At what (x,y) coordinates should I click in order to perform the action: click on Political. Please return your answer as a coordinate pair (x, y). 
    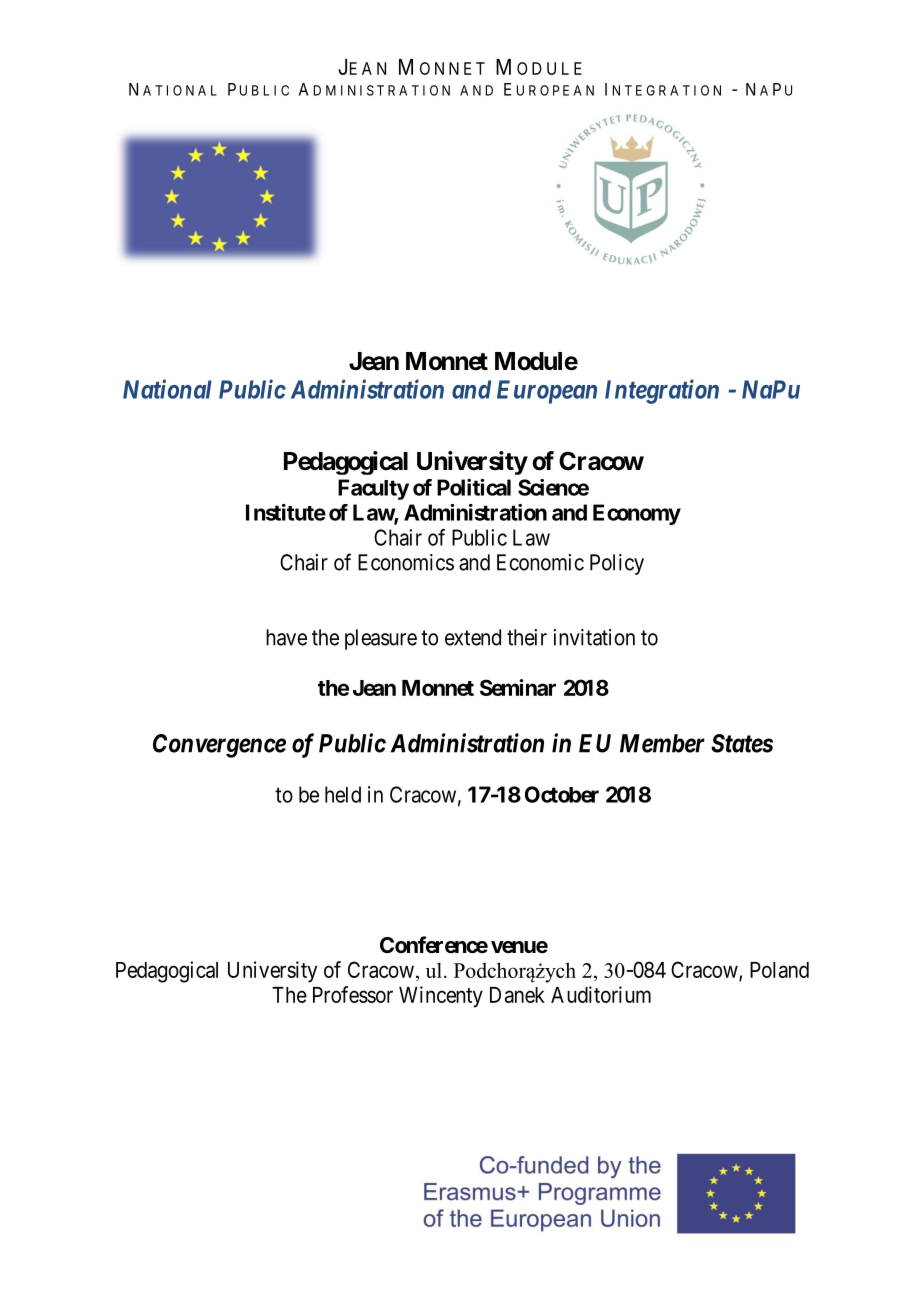
    Looking at the image, I should click on (474, 487).
